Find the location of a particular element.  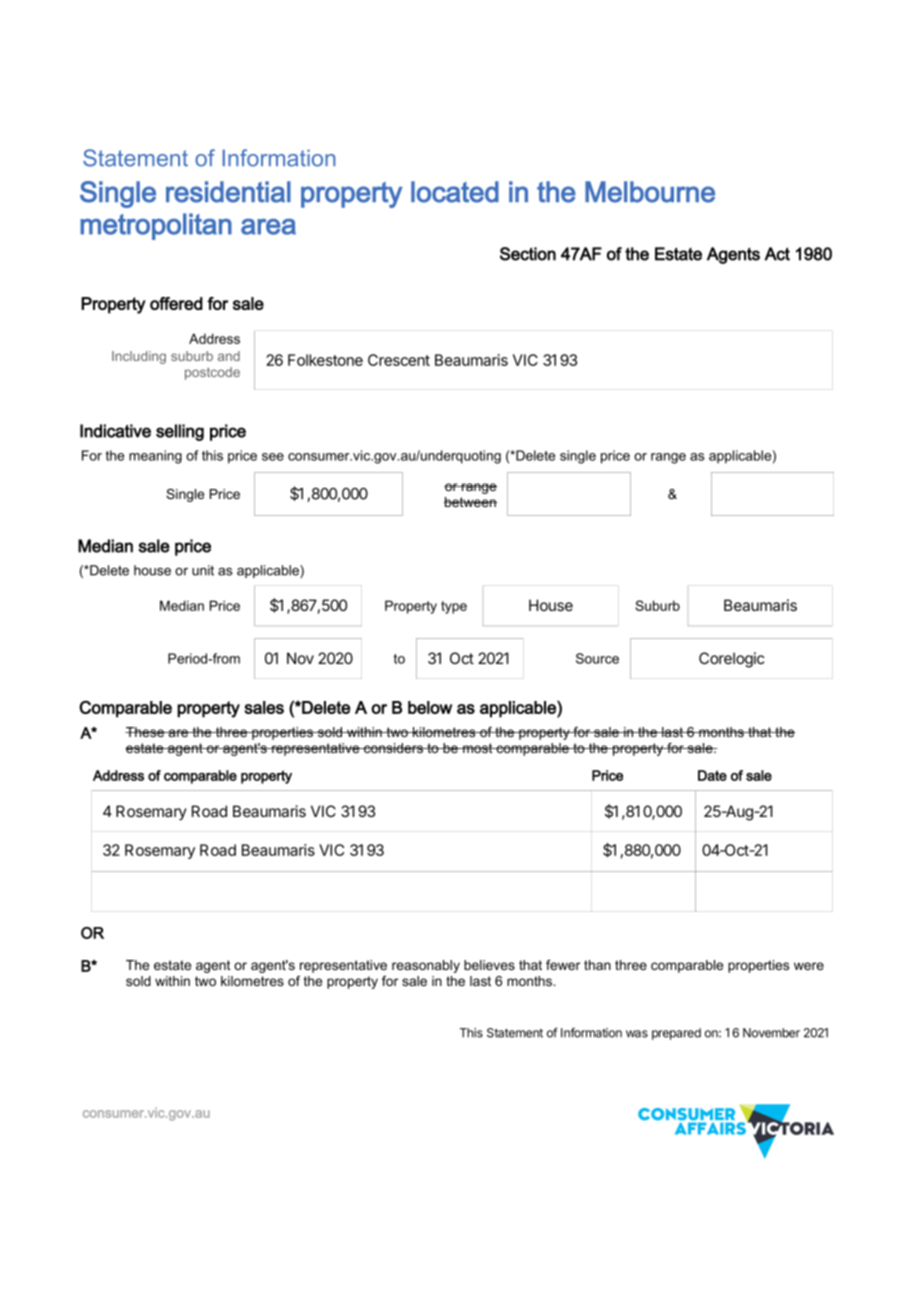

metropolitan is located at coordinates (156, 226).
